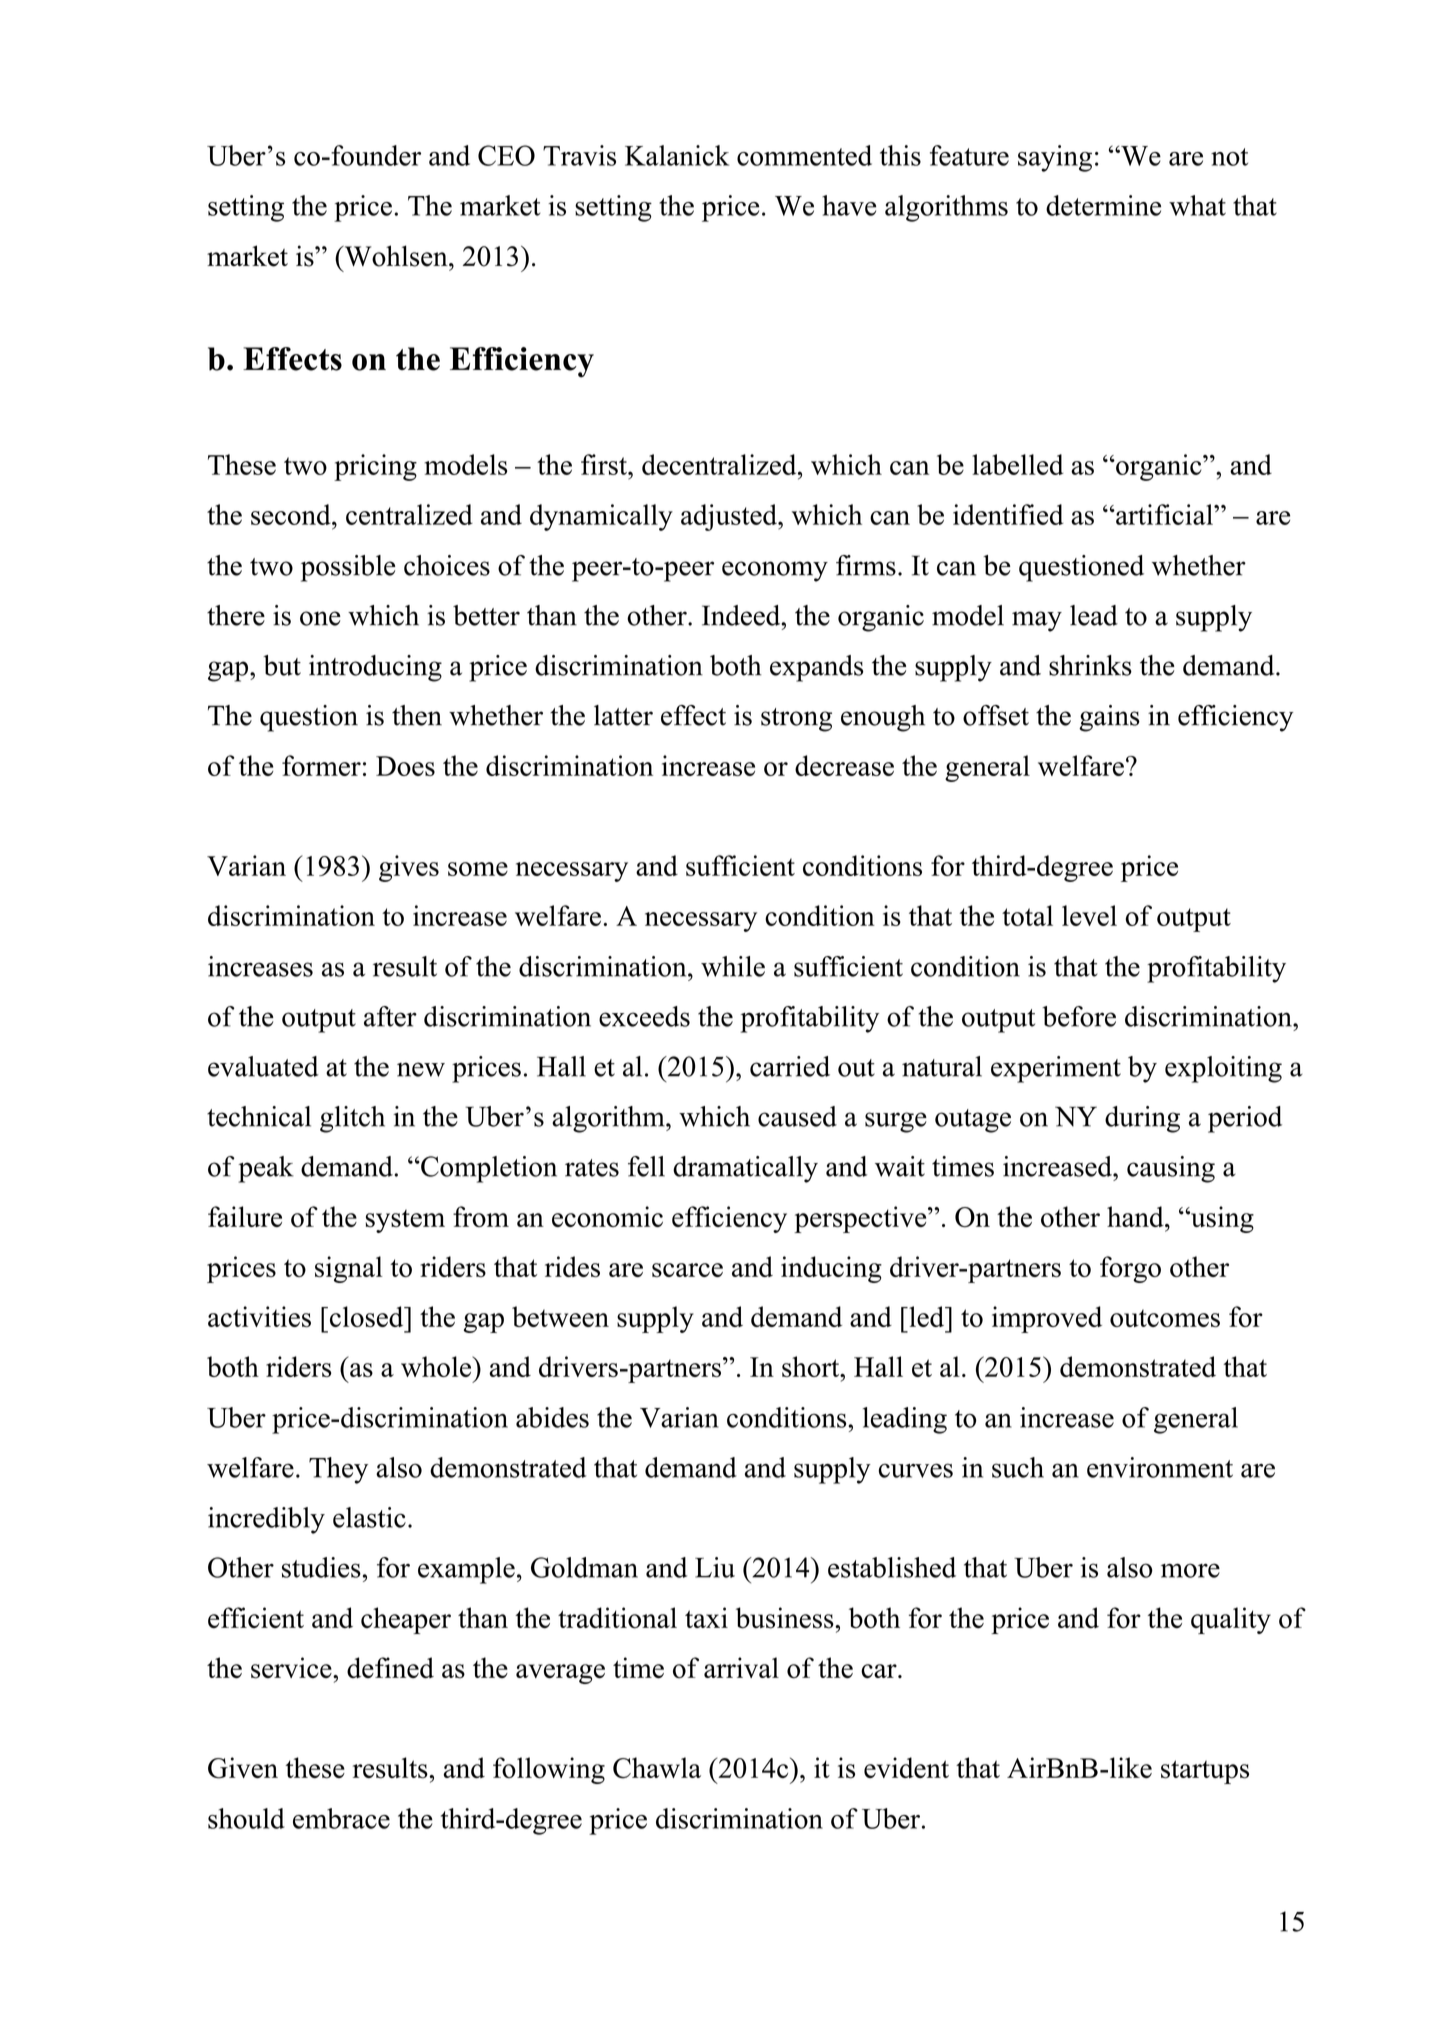  I want to click on scarce, so click(687, 1270).
